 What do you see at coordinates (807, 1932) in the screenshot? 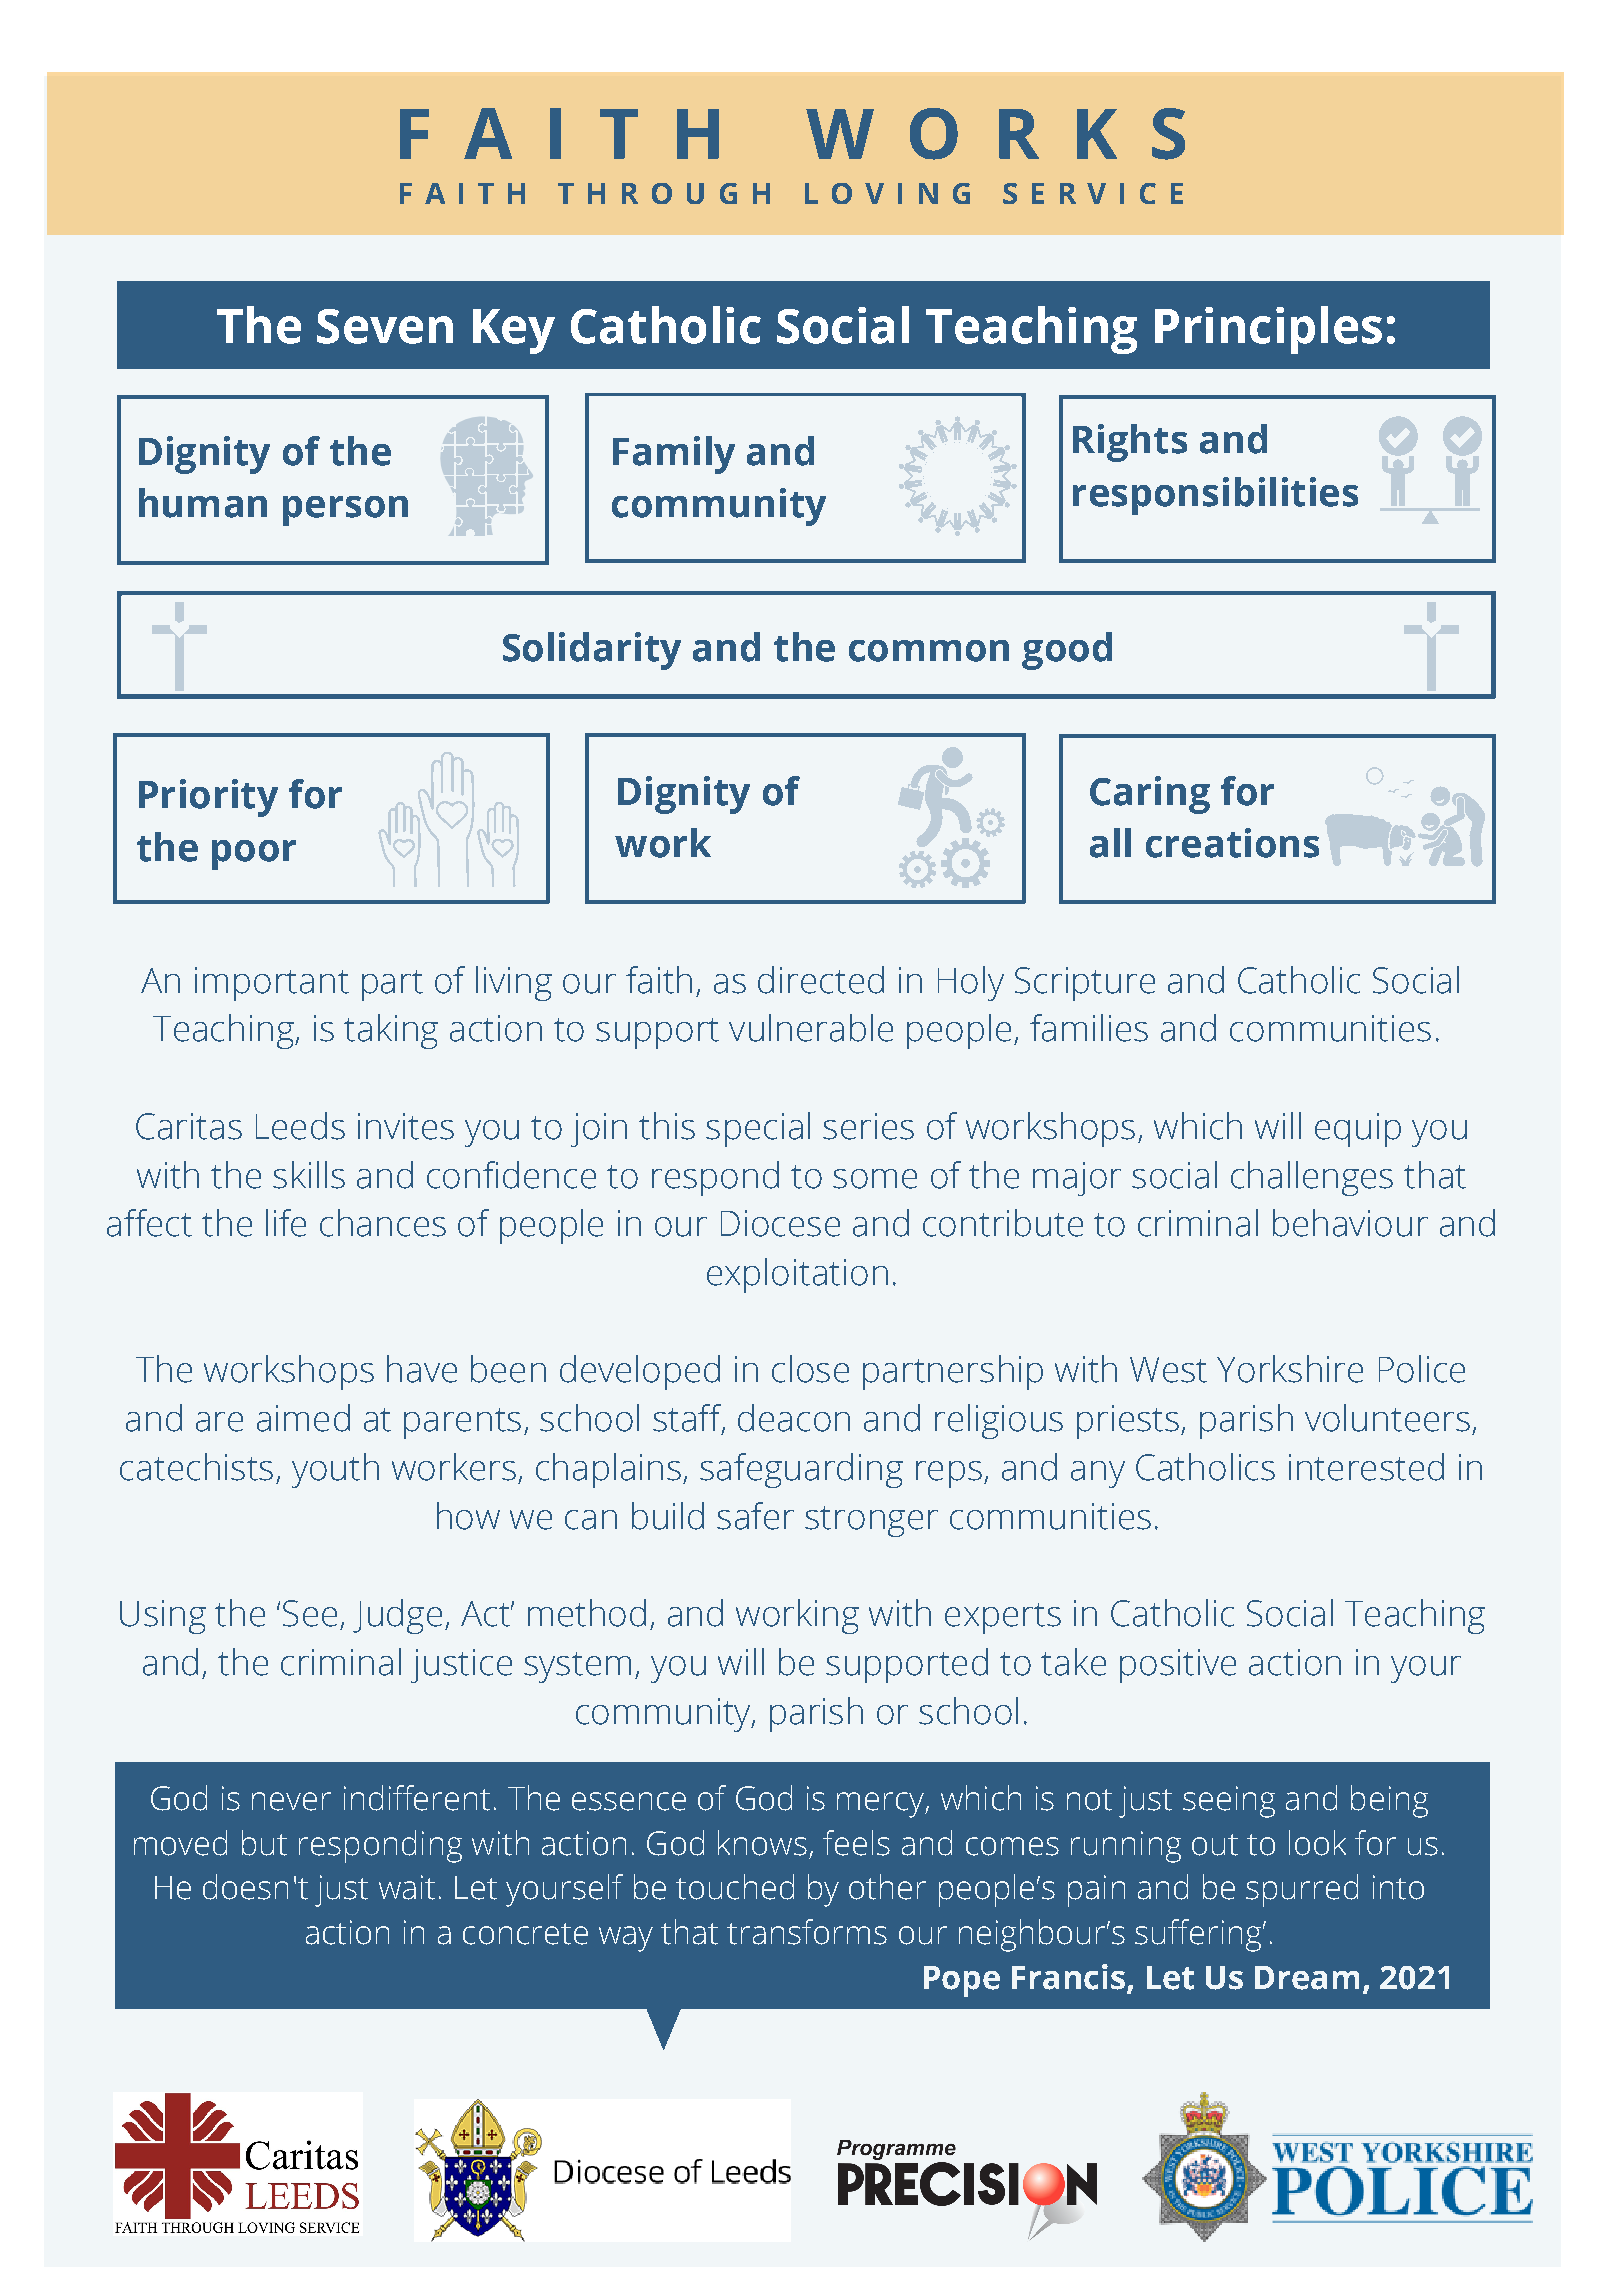
I see `transforms` at bounding box center [807, 1932].
